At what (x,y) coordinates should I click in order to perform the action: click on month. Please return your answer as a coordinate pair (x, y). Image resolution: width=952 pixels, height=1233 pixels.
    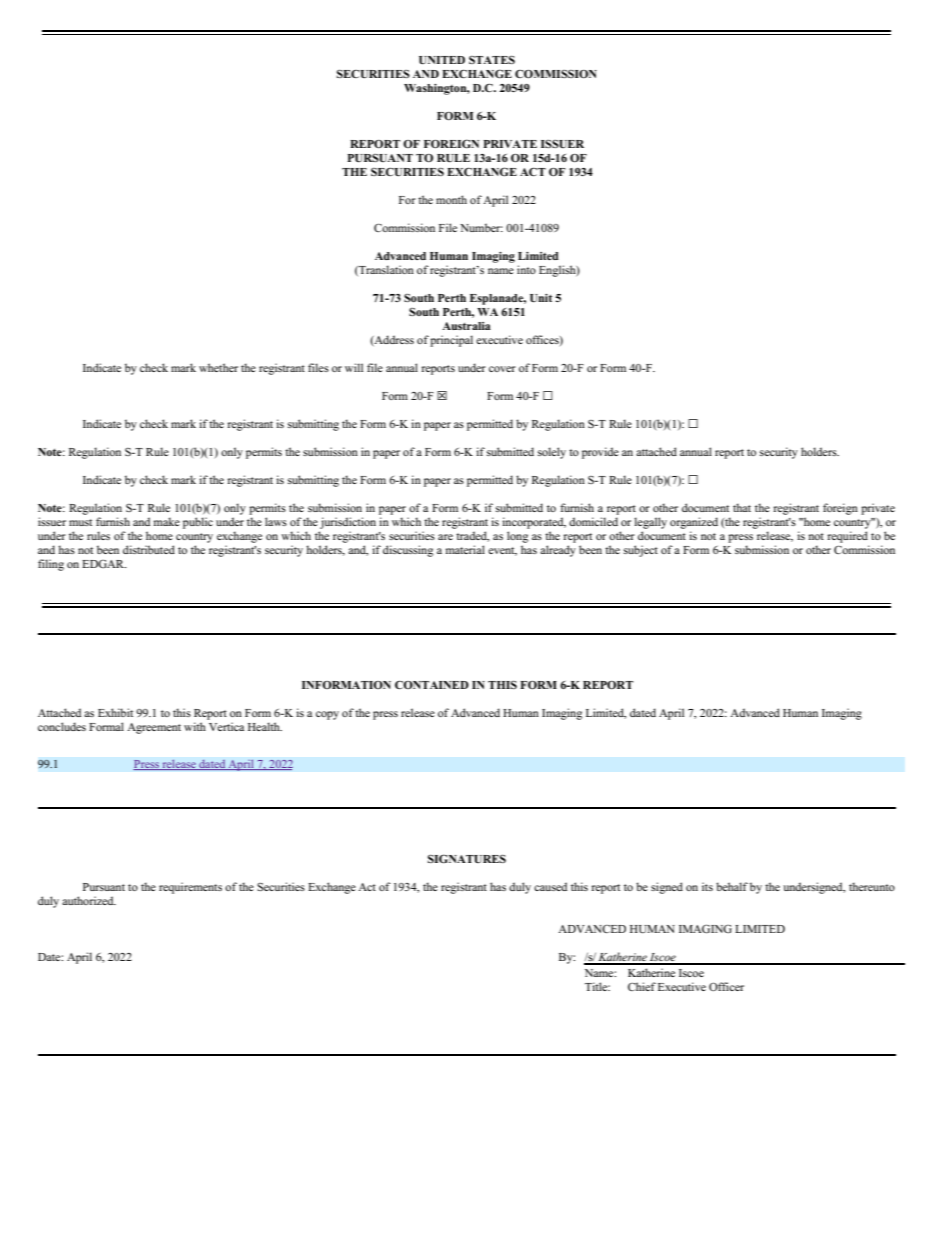
    Looking at the image, I should click on (451, 199).
